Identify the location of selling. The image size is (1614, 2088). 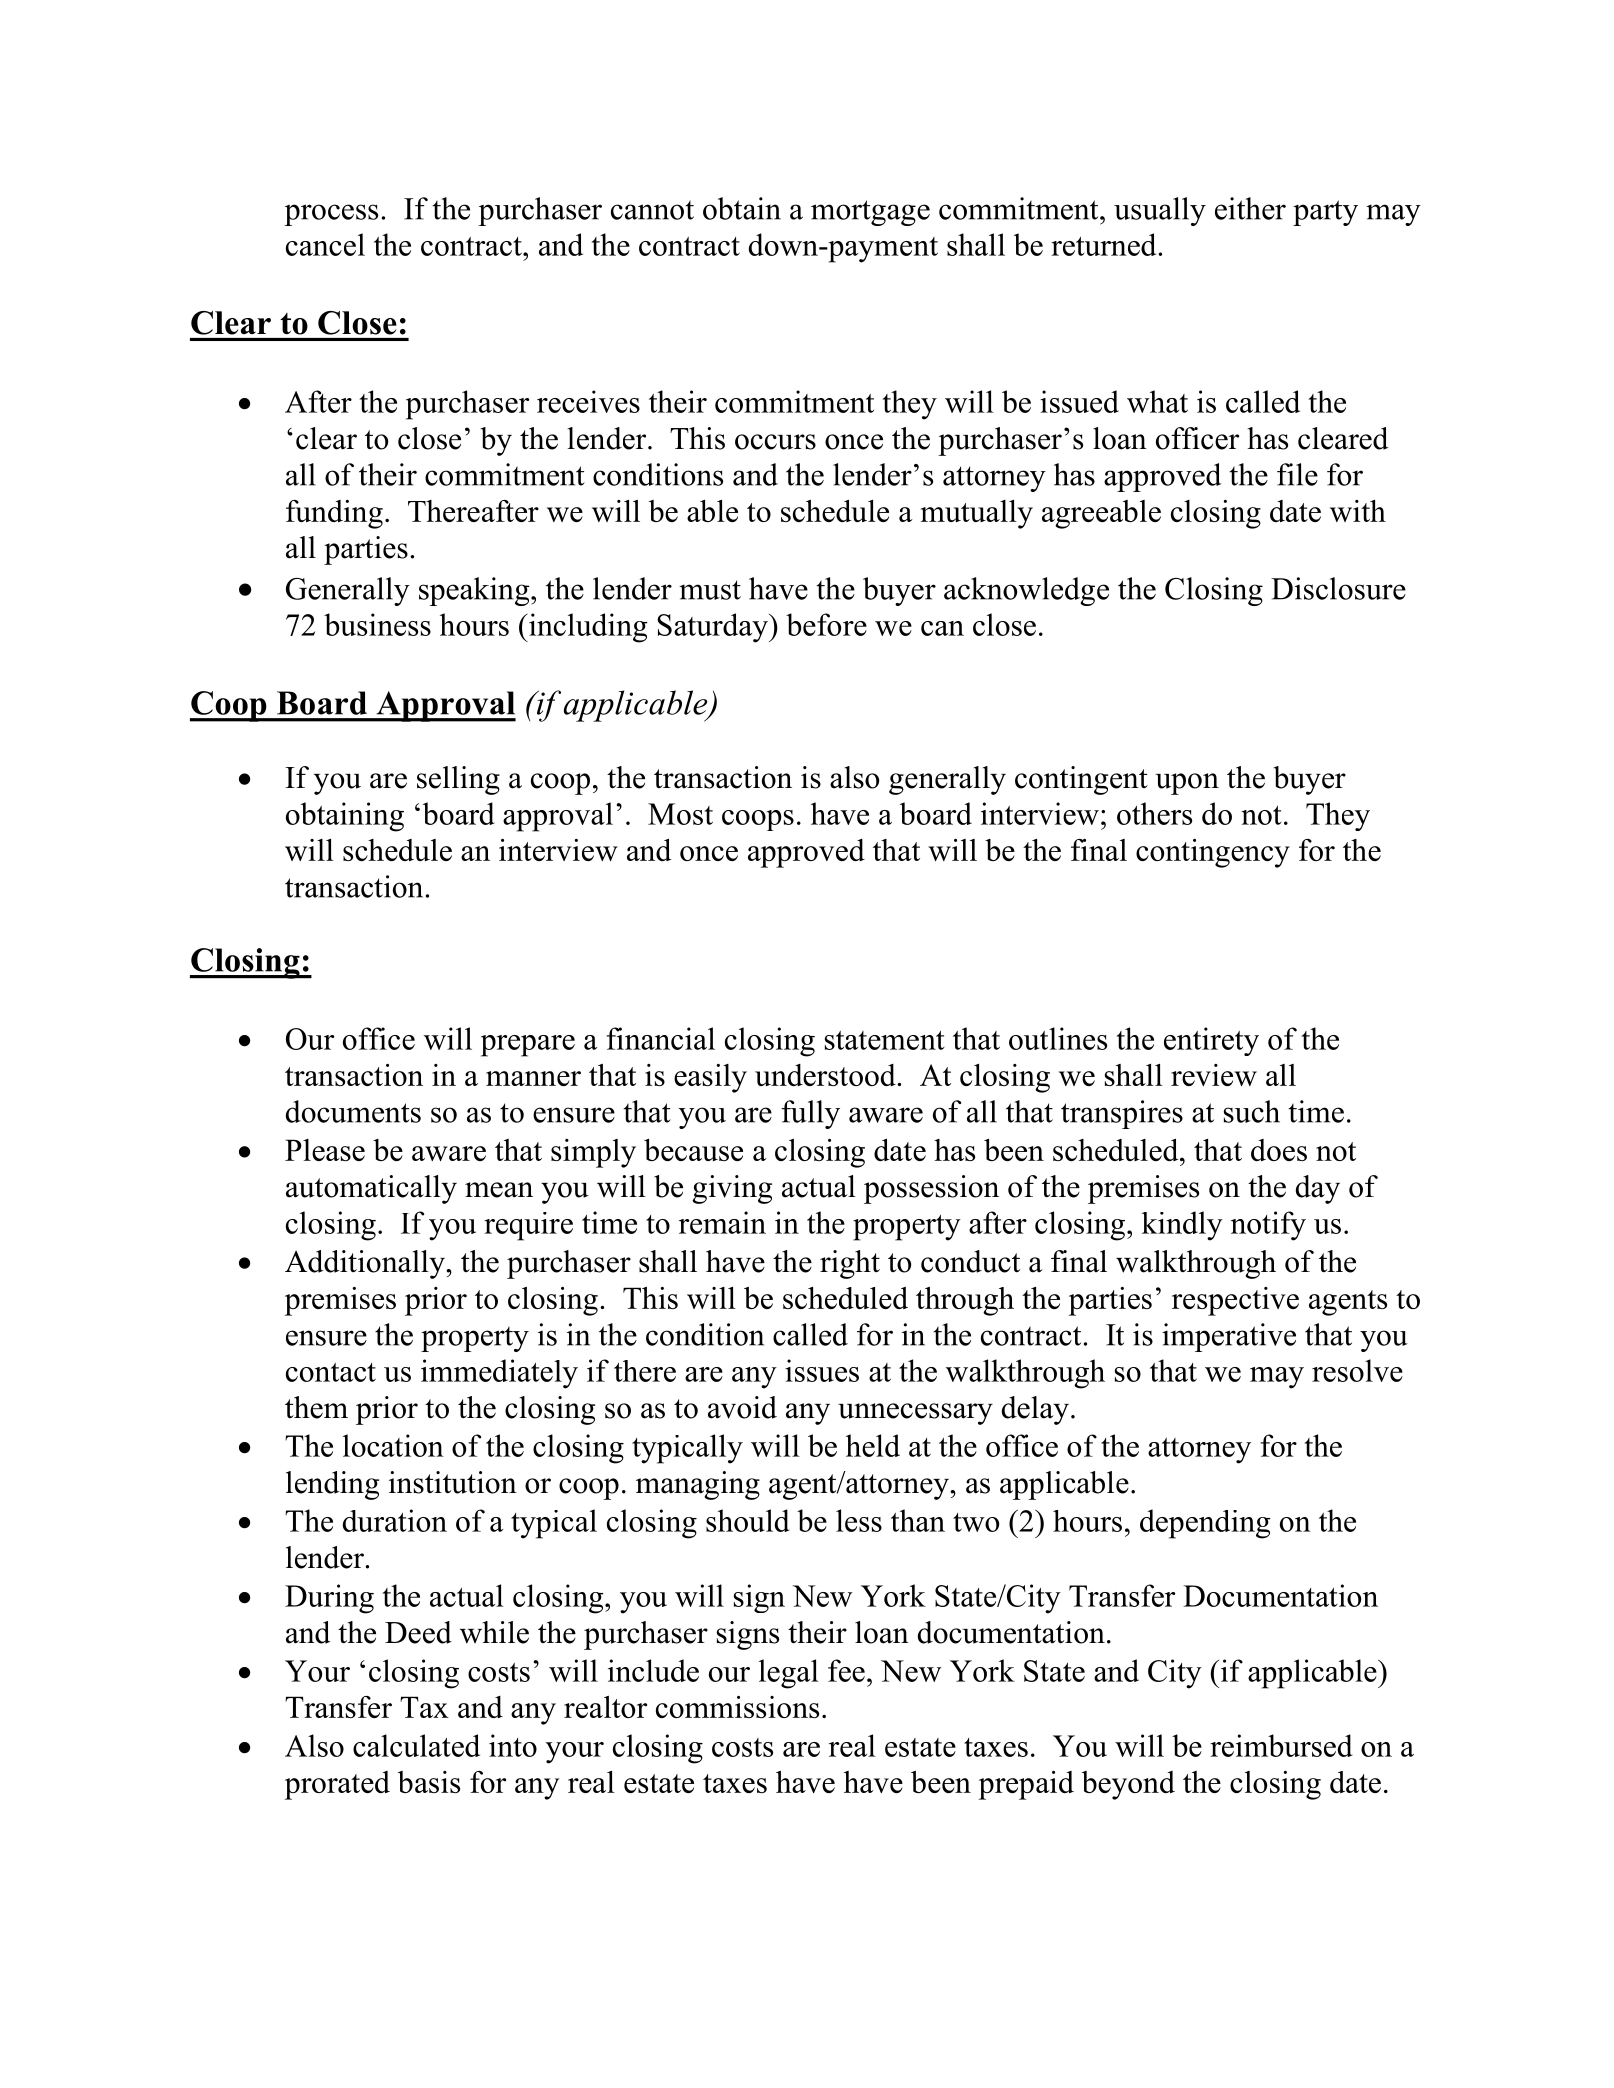
(458, 780).
